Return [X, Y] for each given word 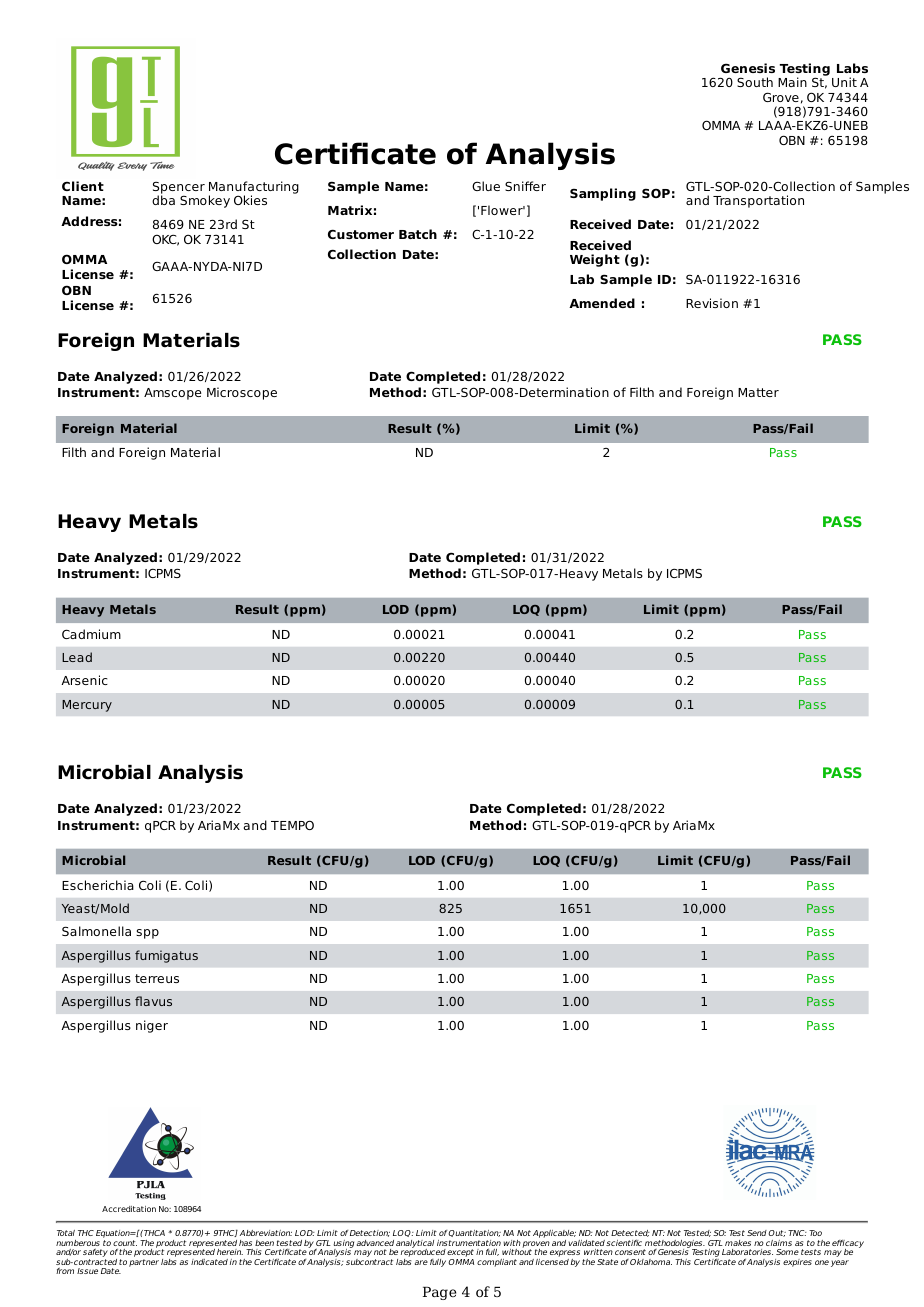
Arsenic [84, 680]
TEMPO [292, 825]
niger [152, 1026]
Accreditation [129, 1209]
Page [439, 1293]
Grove [781, 97]
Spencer [179, 189]
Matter [758, 392]
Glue [486, 186]
